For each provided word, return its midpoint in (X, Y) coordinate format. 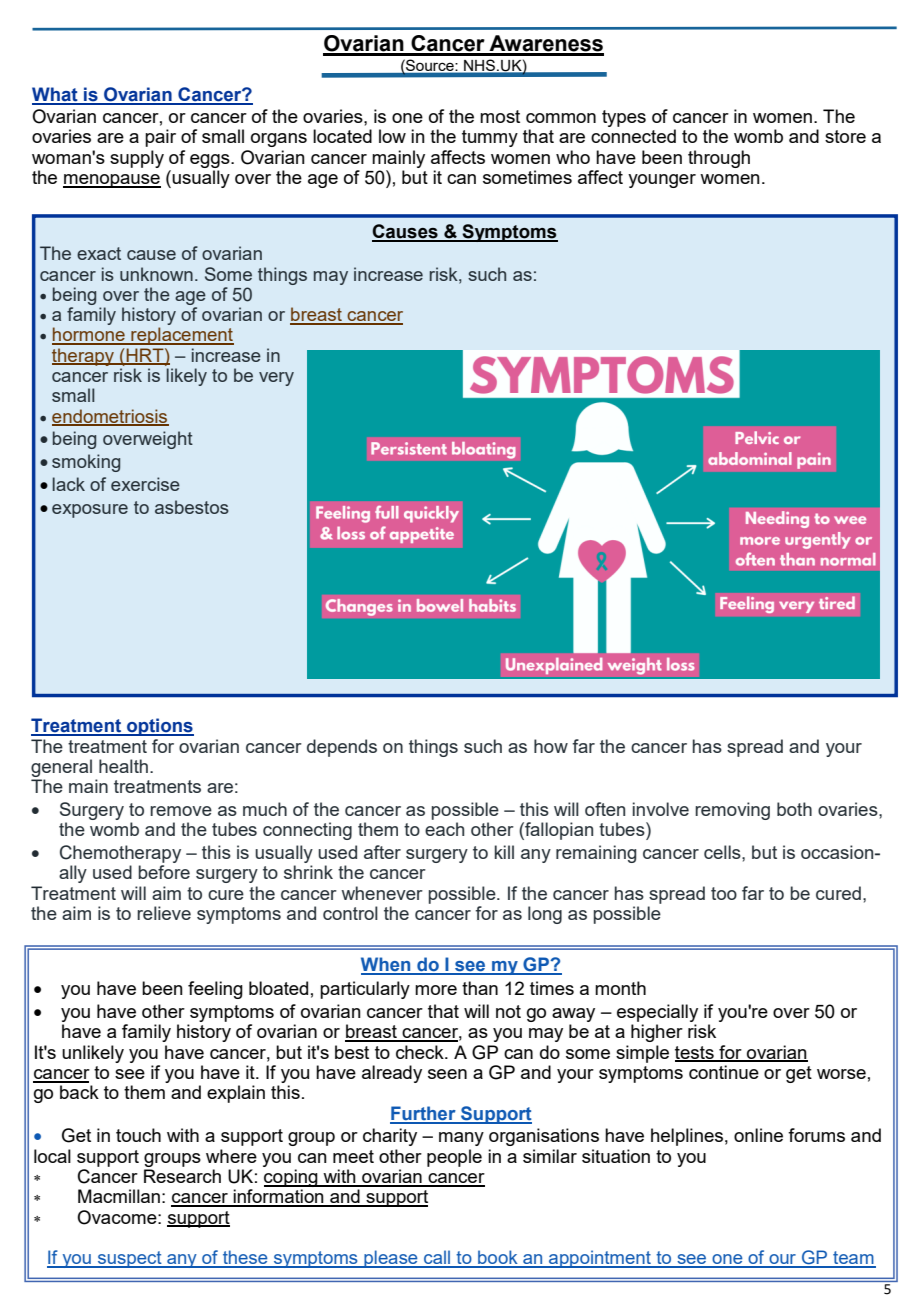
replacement (181, 336)
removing (732, 811)
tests (695, 1053)
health (123, 766)
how (551, 746)
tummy (490, 138)
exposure (90, 511)
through (719, 159)
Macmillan (119, 1196)
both (794, 809)
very (276, 379)
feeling (215, 990)
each (444, 829)
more (436, 990)
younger (662, 181)
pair (160, 138)
